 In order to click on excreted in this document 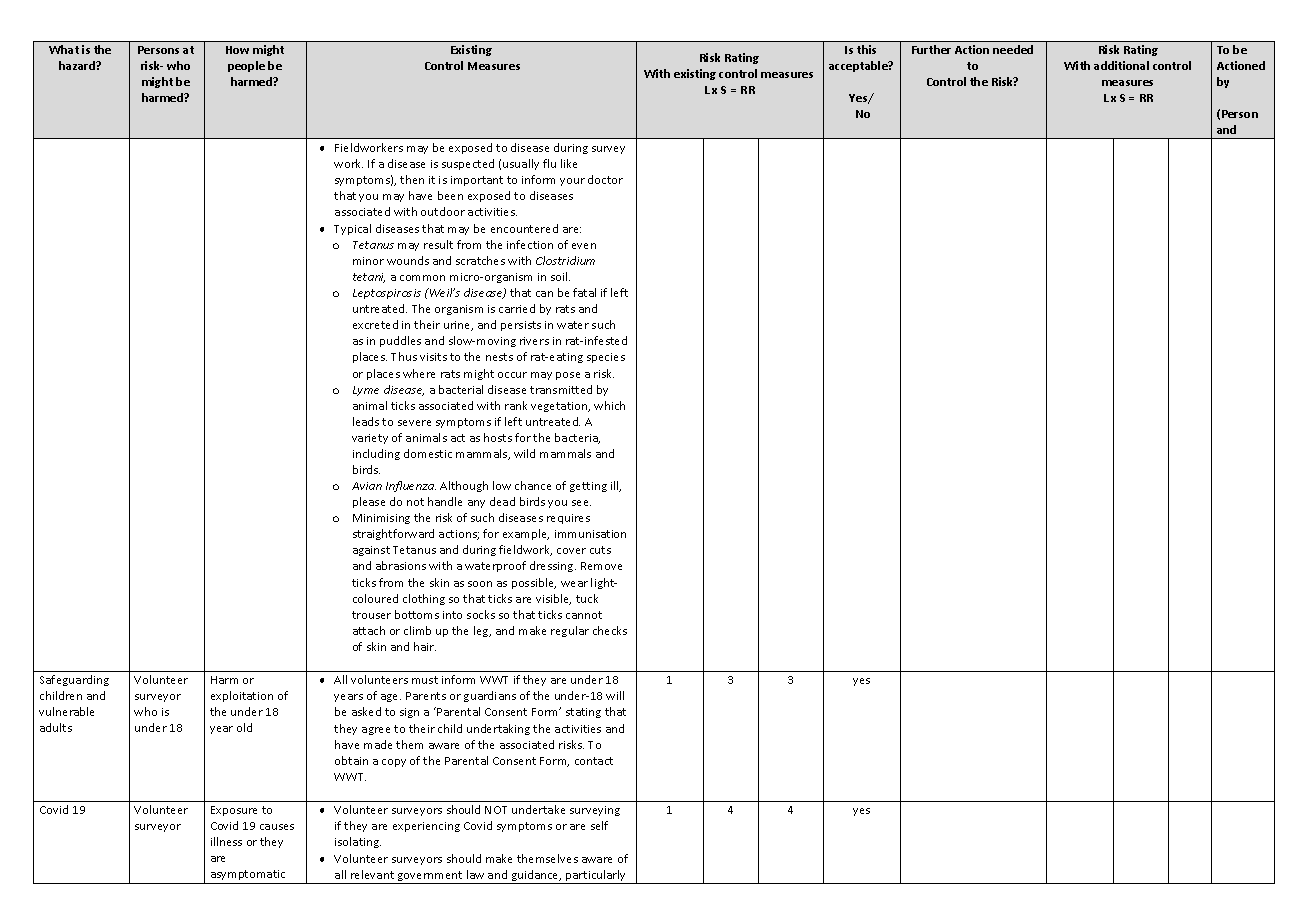, I will do `click(375, 324)`.
